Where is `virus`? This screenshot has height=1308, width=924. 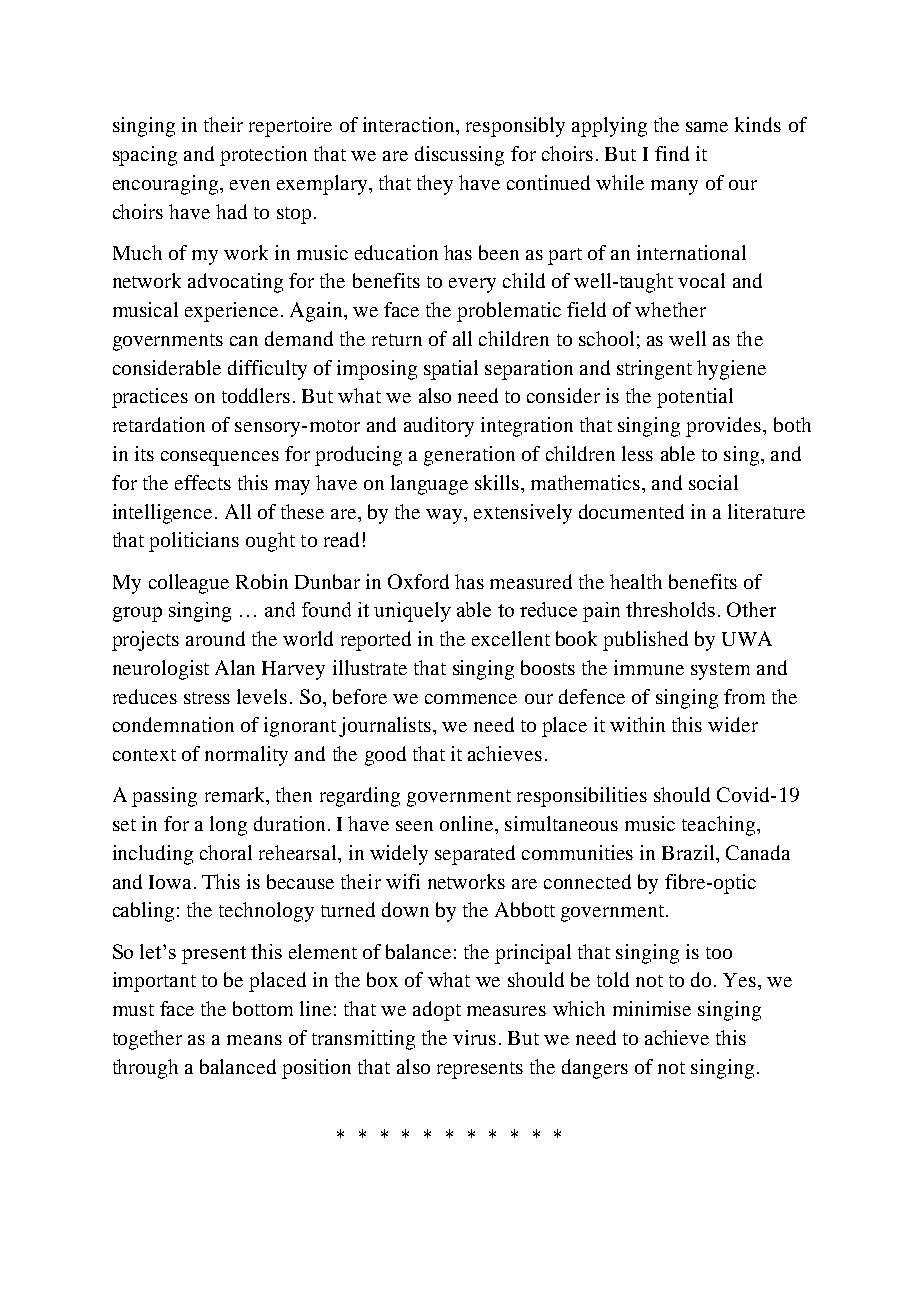
virus is located at coordinates (474, 1037).
